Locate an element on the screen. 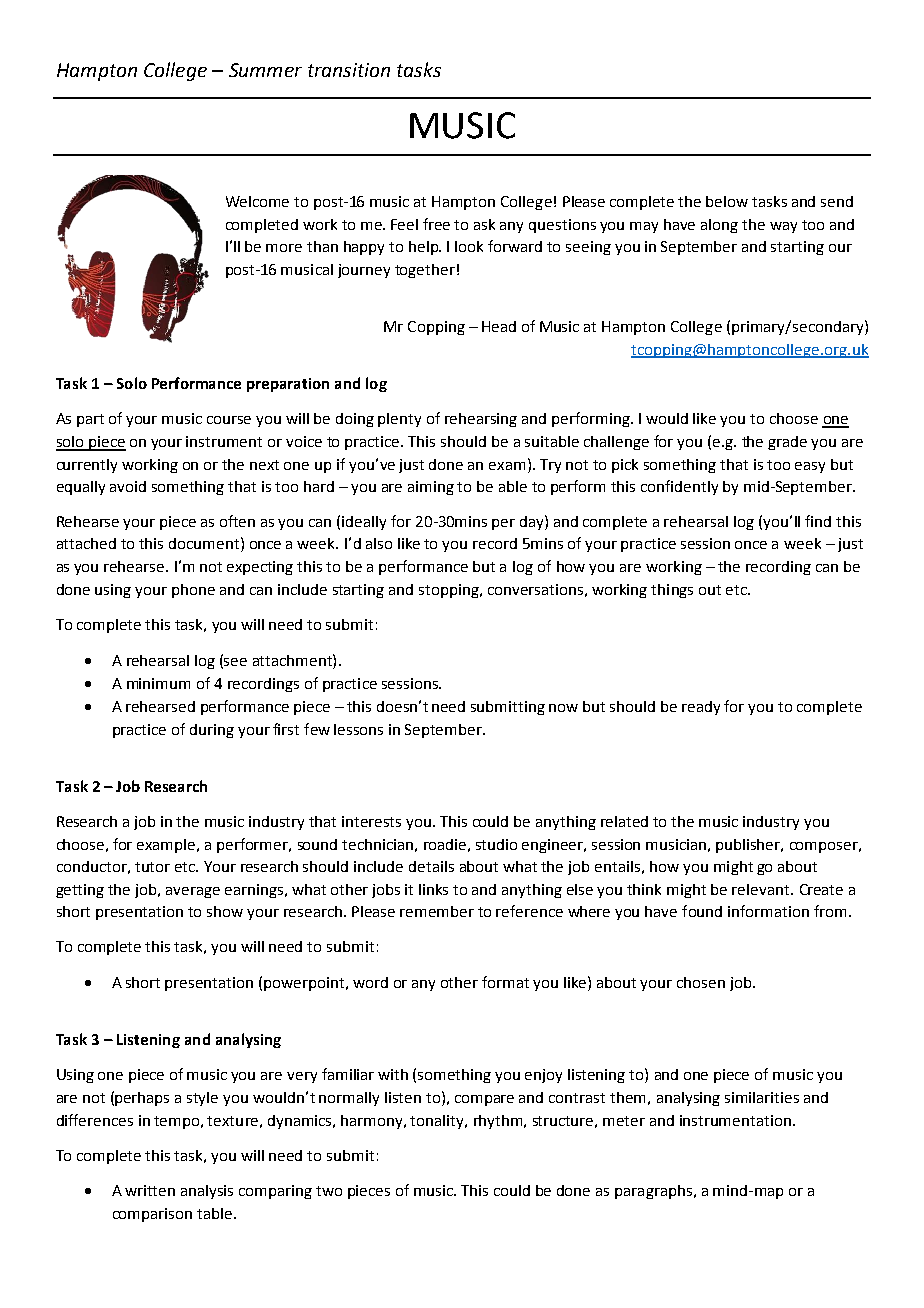 This screenshot has width=924, height=1308. transition is located at coordinates (349, 70).
